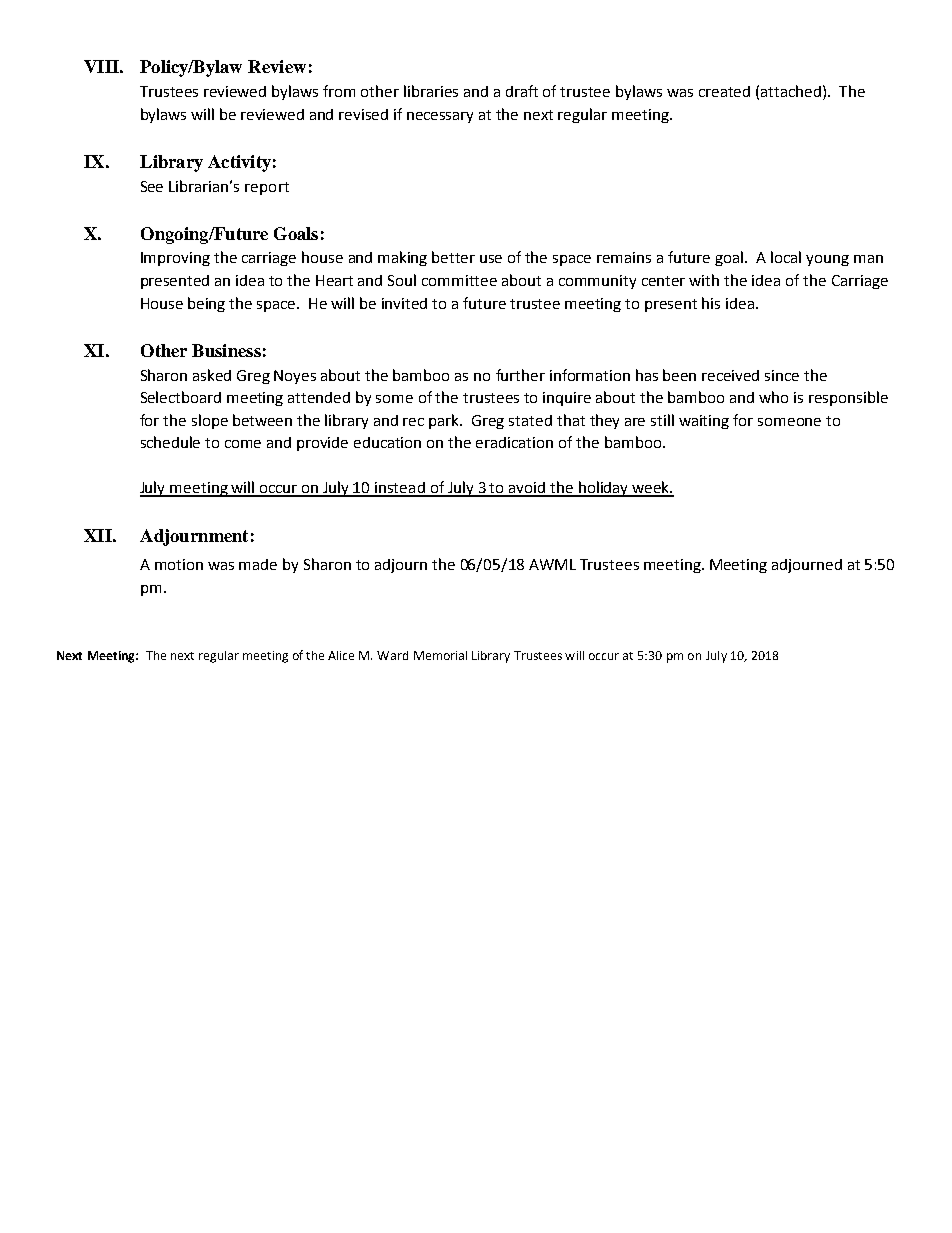 The width and height of the screenshot is (952, 1233). What do you see at coordinates (782, 375) in the screenshot?
I see `since` at bounding box center [782, 375].
